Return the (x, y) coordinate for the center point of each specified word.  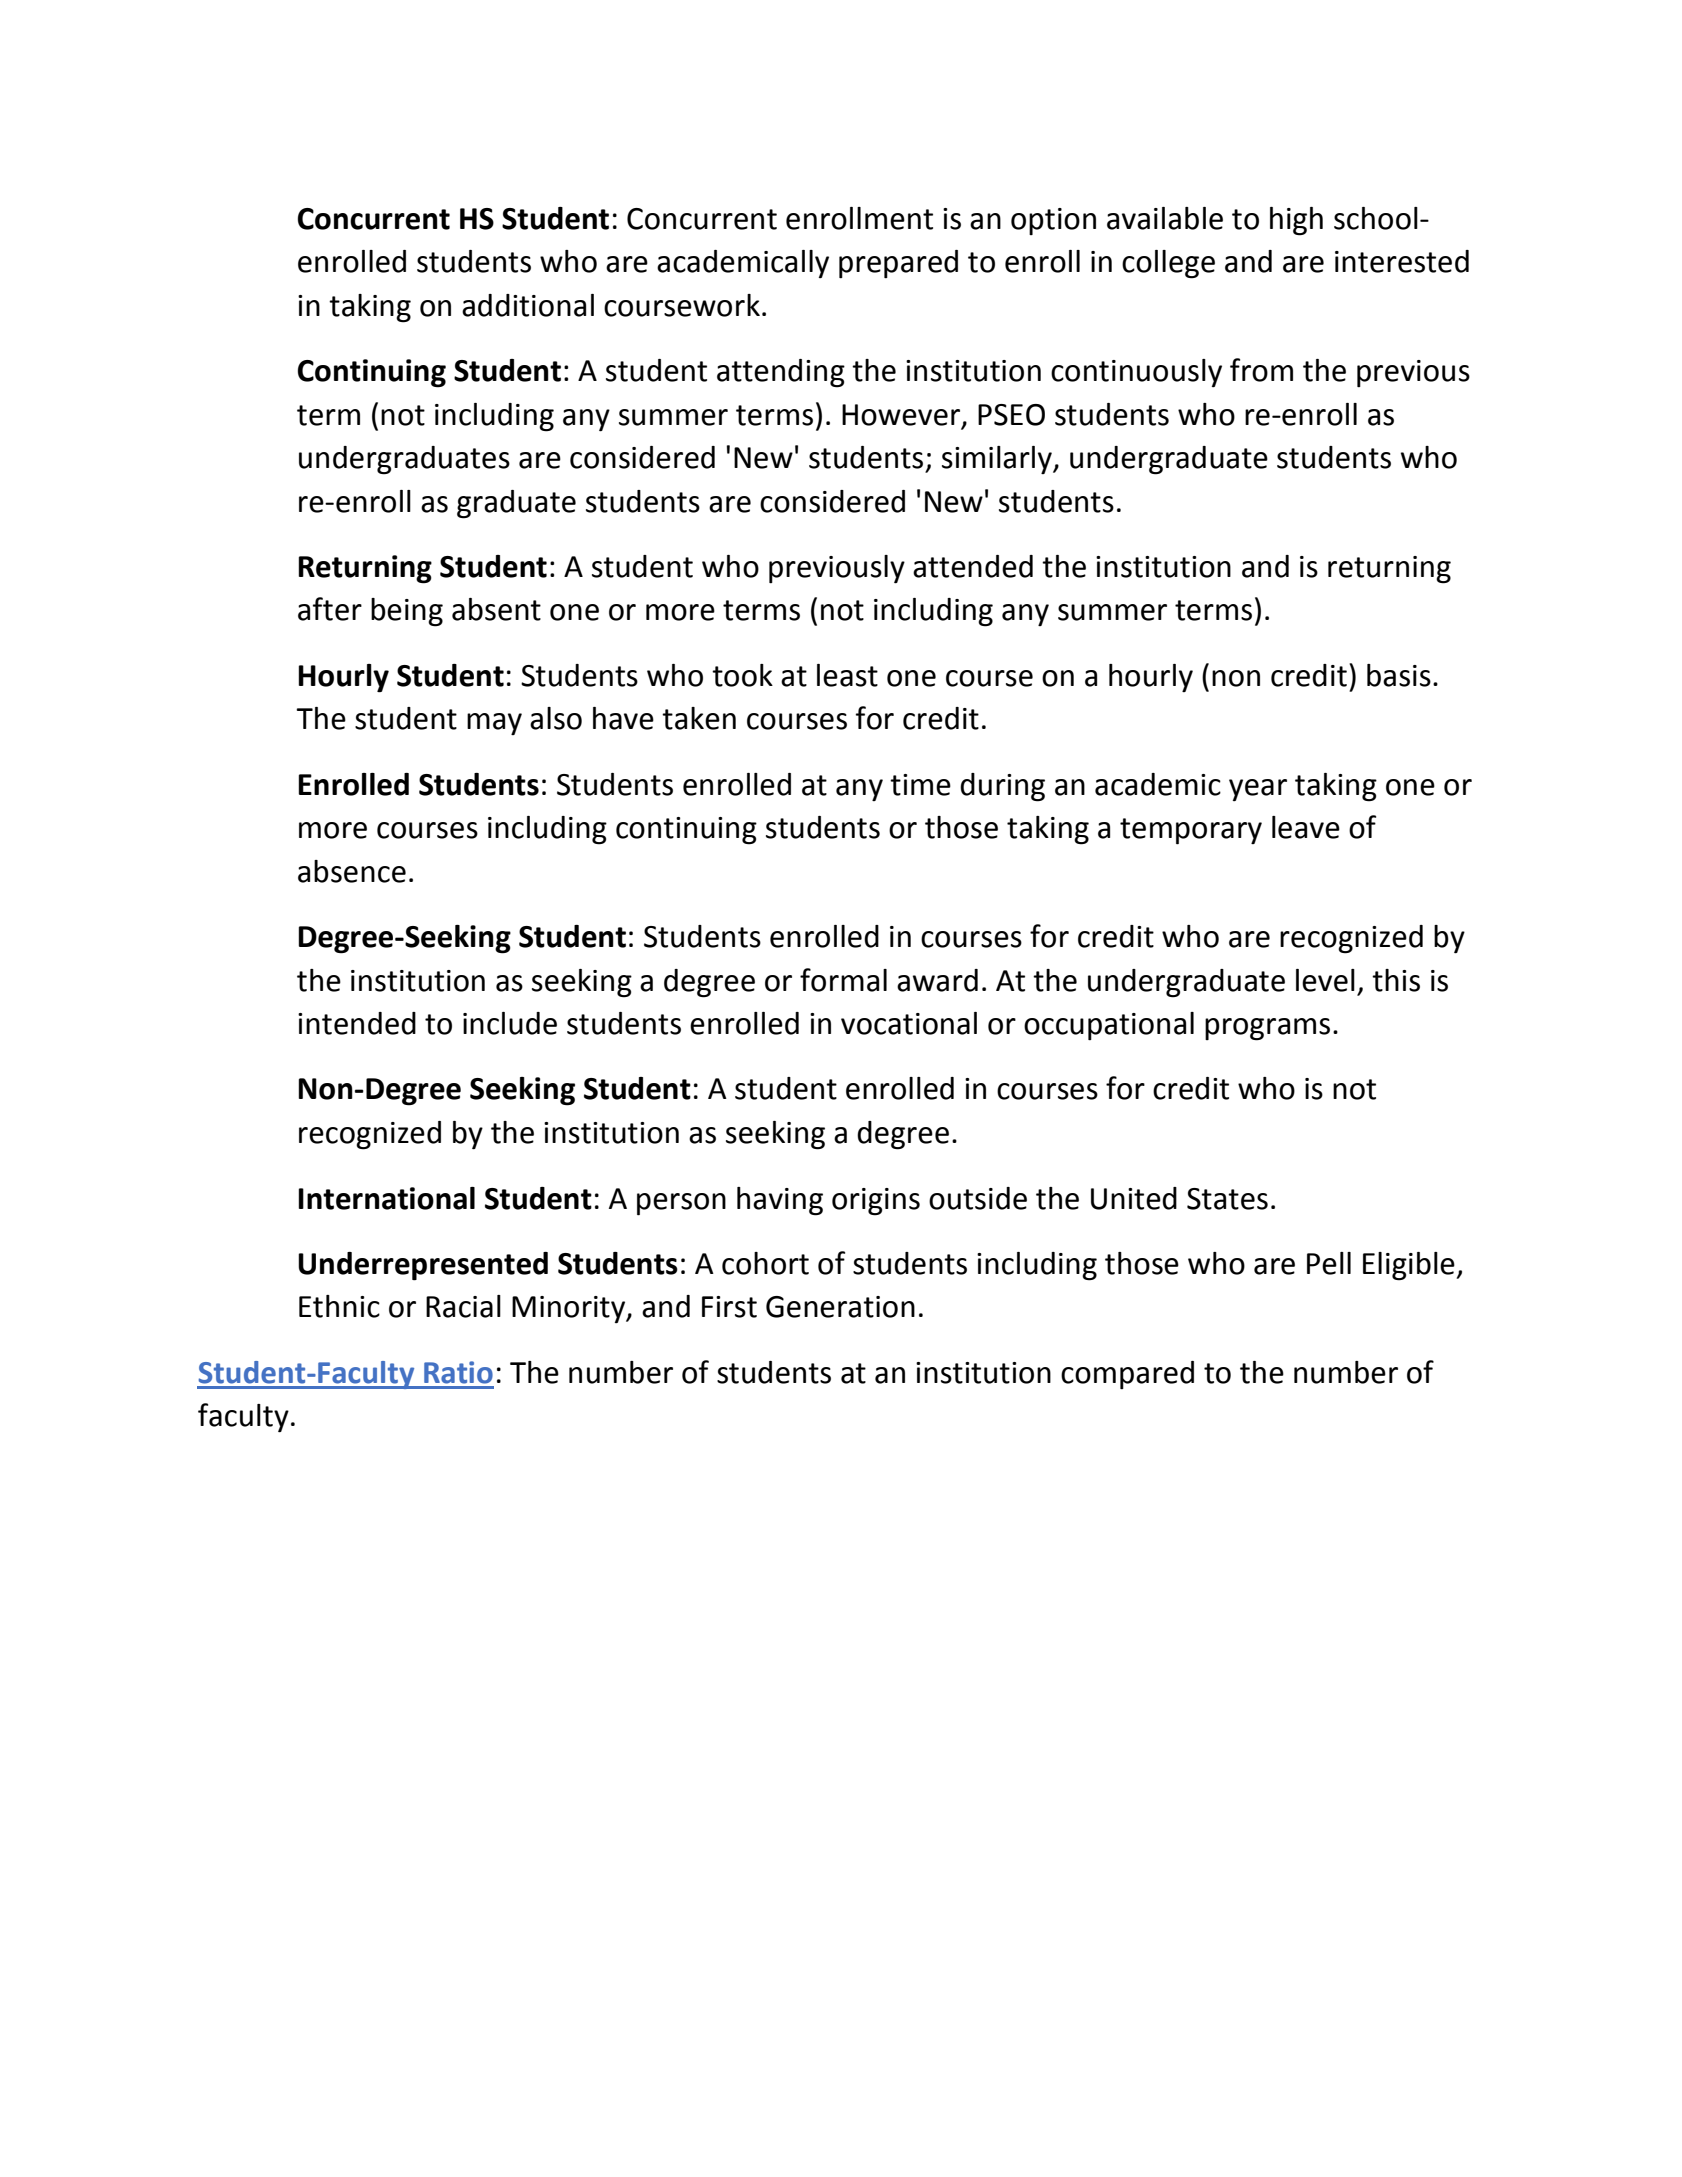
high (1296, 221)
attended (973, 566)
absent (496, 609)
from (1261, 370)
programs (1267, 1029)
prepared (898, 264)
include (510, 1023)
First (729, 1307)
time (920, 785)
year (1258, 790)
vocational (909, 1023)
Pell (1329, 1263)
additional (528, 305)
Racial (463, 1306)
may (494, 724)
